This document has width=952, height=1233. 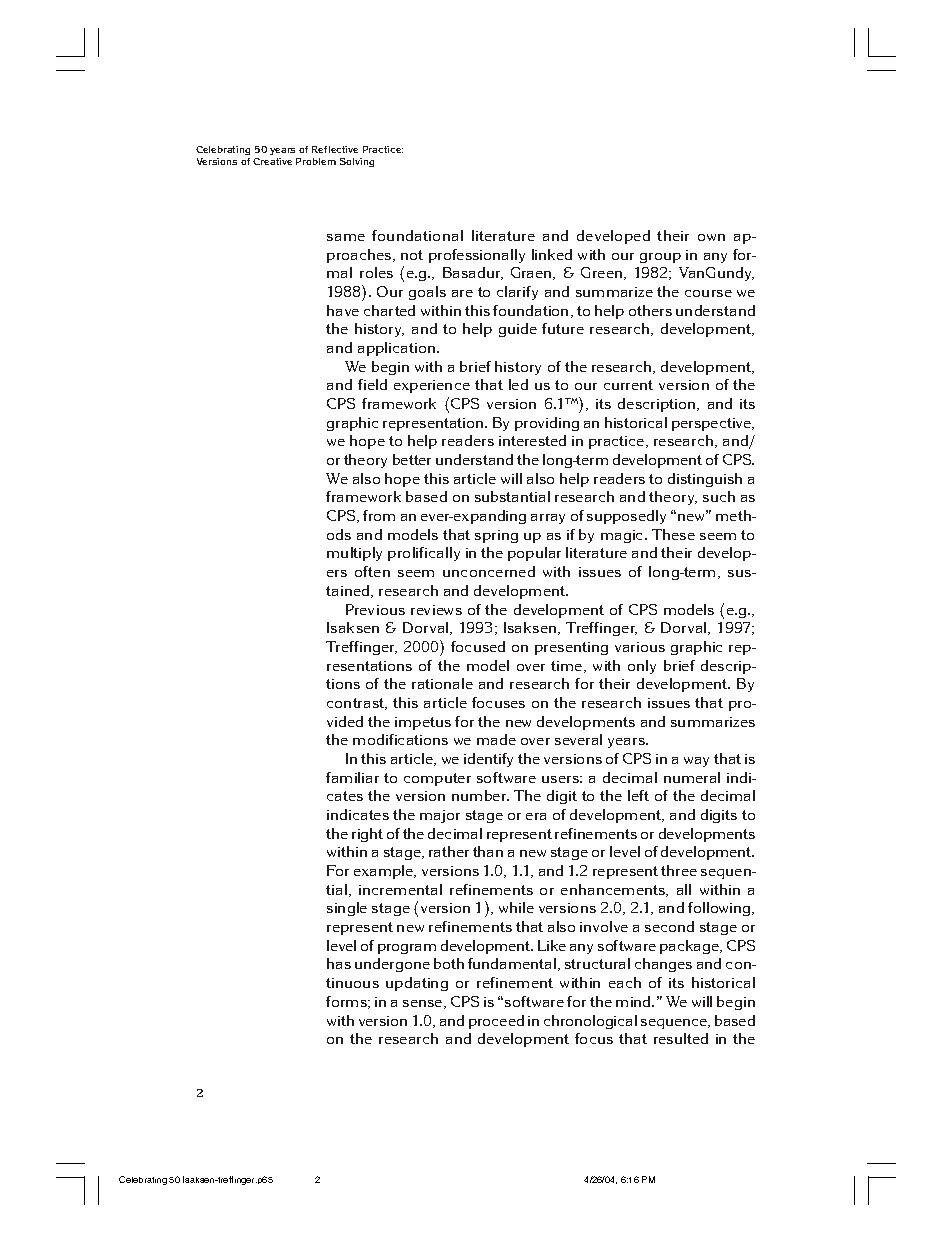 What do you see at coordinates (640, 647) in the document?
I see `various` at bounding box center [640, 647].
